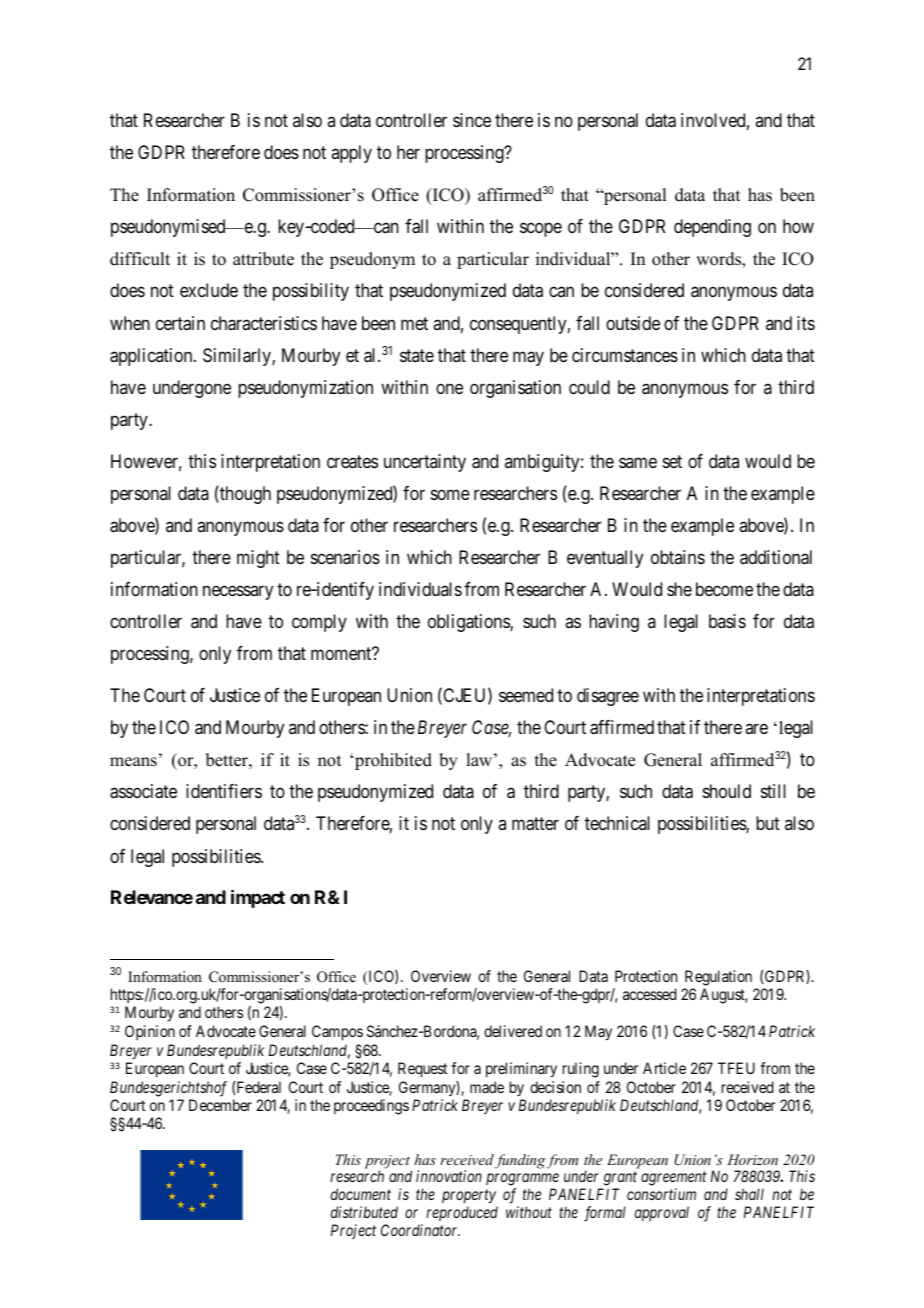 The image size is (924, 1308). What do you see at coordinates (450, 494) in the document?
I see `some` at bounding box center [450, 494].
